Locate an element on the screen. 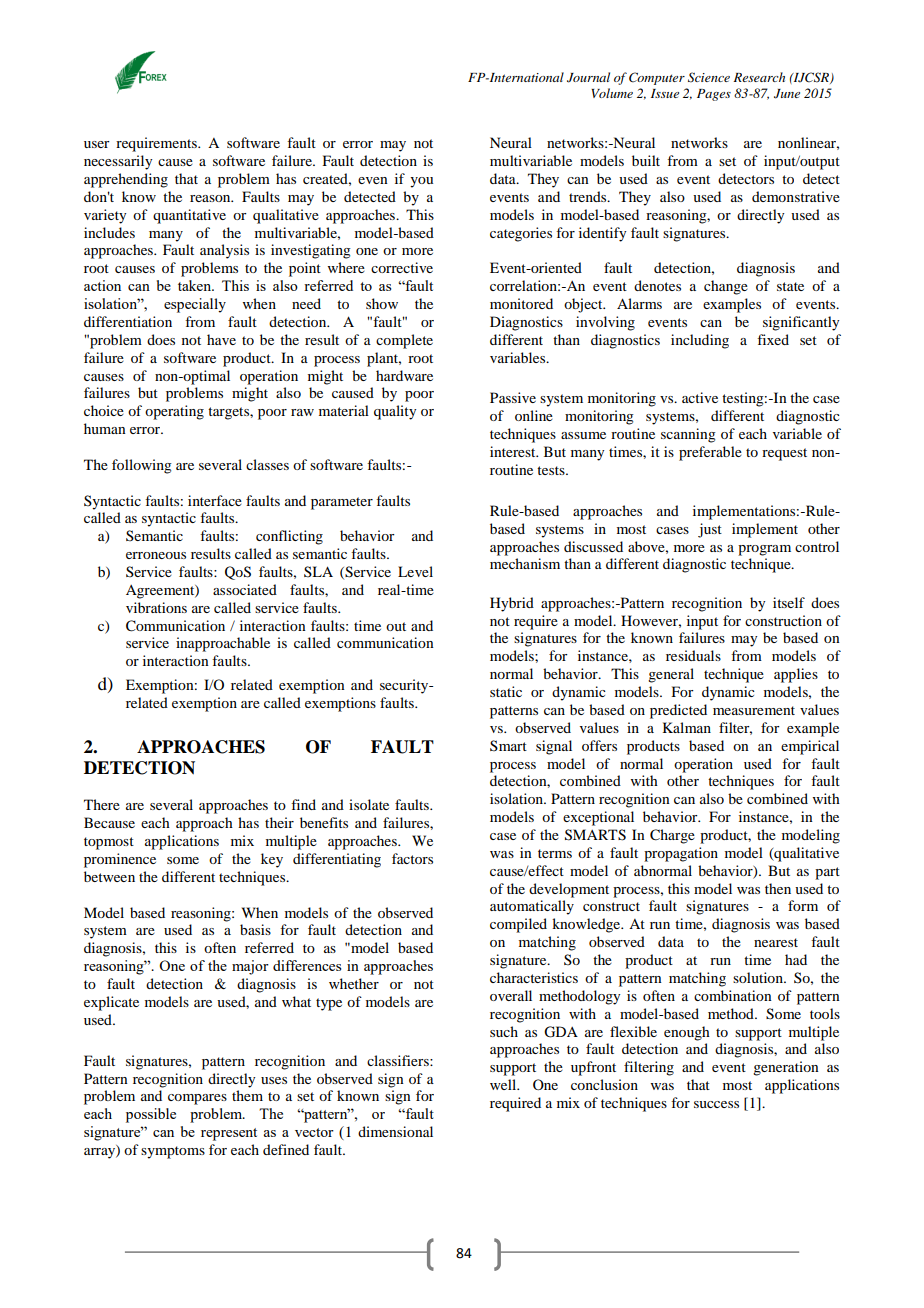 This screenshot has width=924, height=1308. static is located at coordinates (506, 691).
